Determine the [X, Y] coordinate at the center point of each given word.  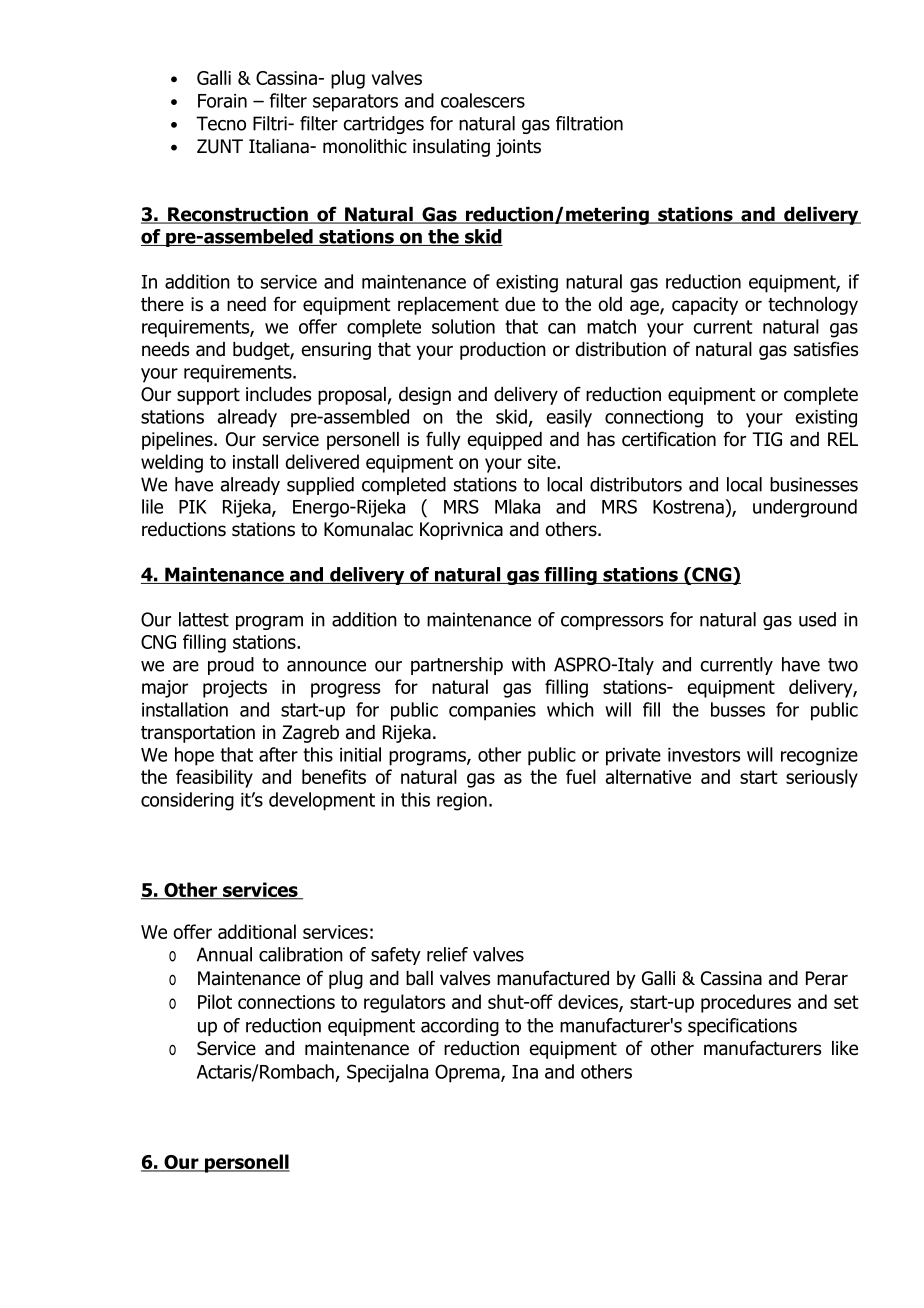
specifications [742, 1027]
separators [355, 103]
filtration [589, 123]
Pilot [215, 1001]
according [460, 1027]
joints [518, 148]
